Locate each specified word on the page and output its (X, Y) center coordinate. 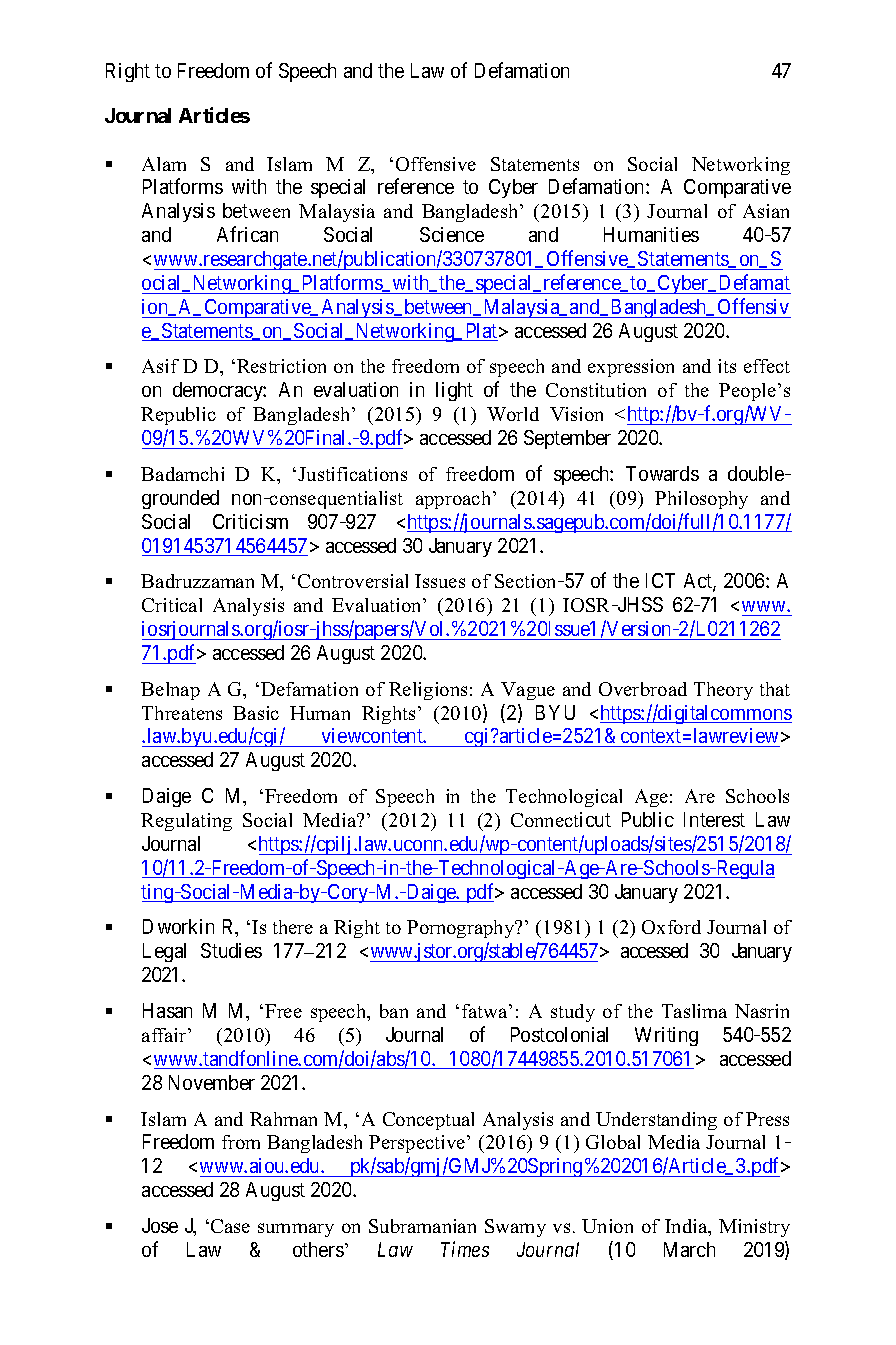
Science (452, 234)
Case (230, 1226)
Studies (231, 950)
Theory (723, 691)
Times (465, 1249)
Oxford (671, 927)
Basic (256, 713)
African (247, 234)
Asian (766, 211)
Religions (428, 691)
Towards (662, 473)
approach (455, 500)
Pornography (462, 929)
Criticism (250, 521)
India (687, 1227)
